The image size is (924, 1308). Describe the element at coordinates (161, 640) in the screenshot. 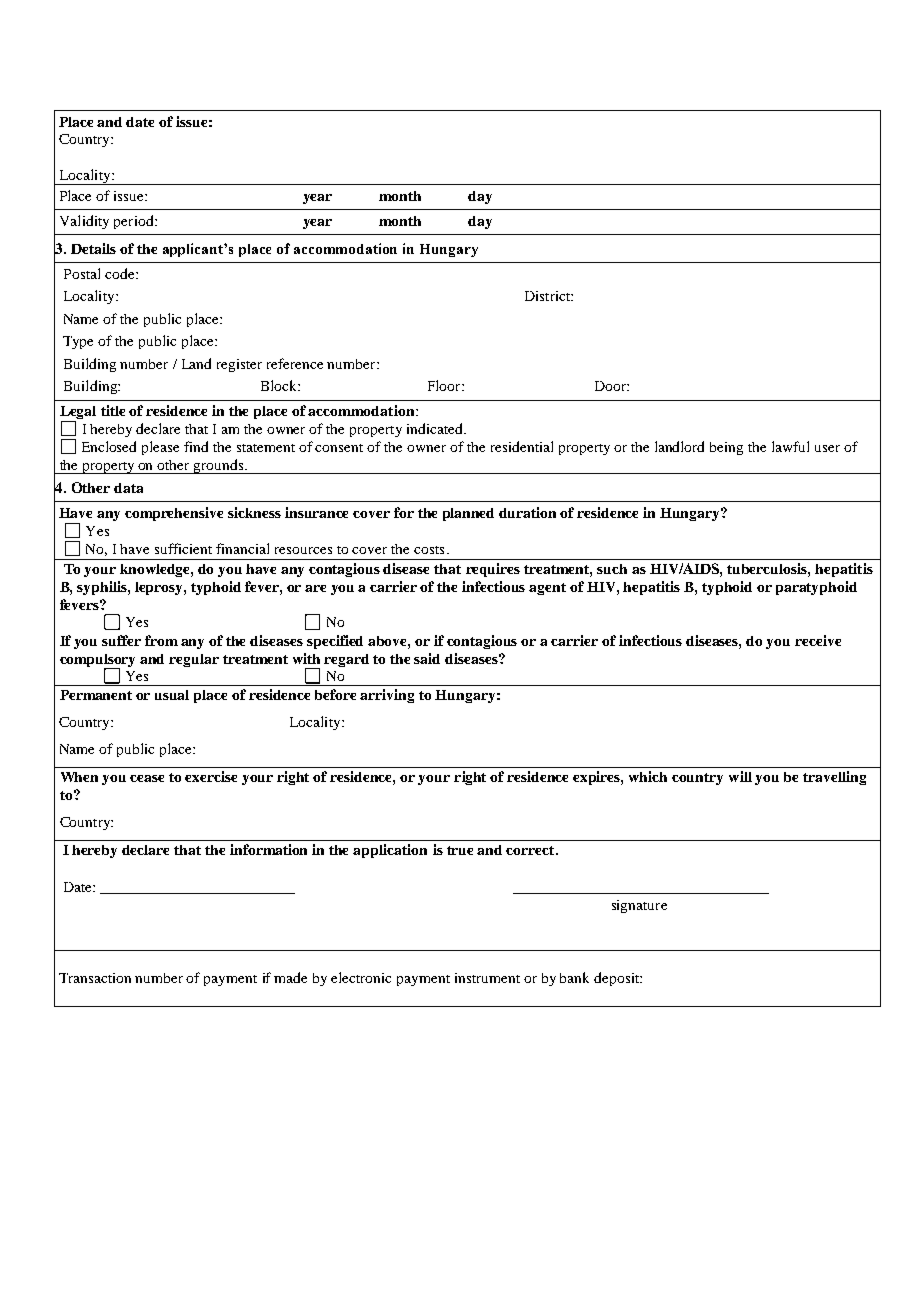

I see `from` at that location.
